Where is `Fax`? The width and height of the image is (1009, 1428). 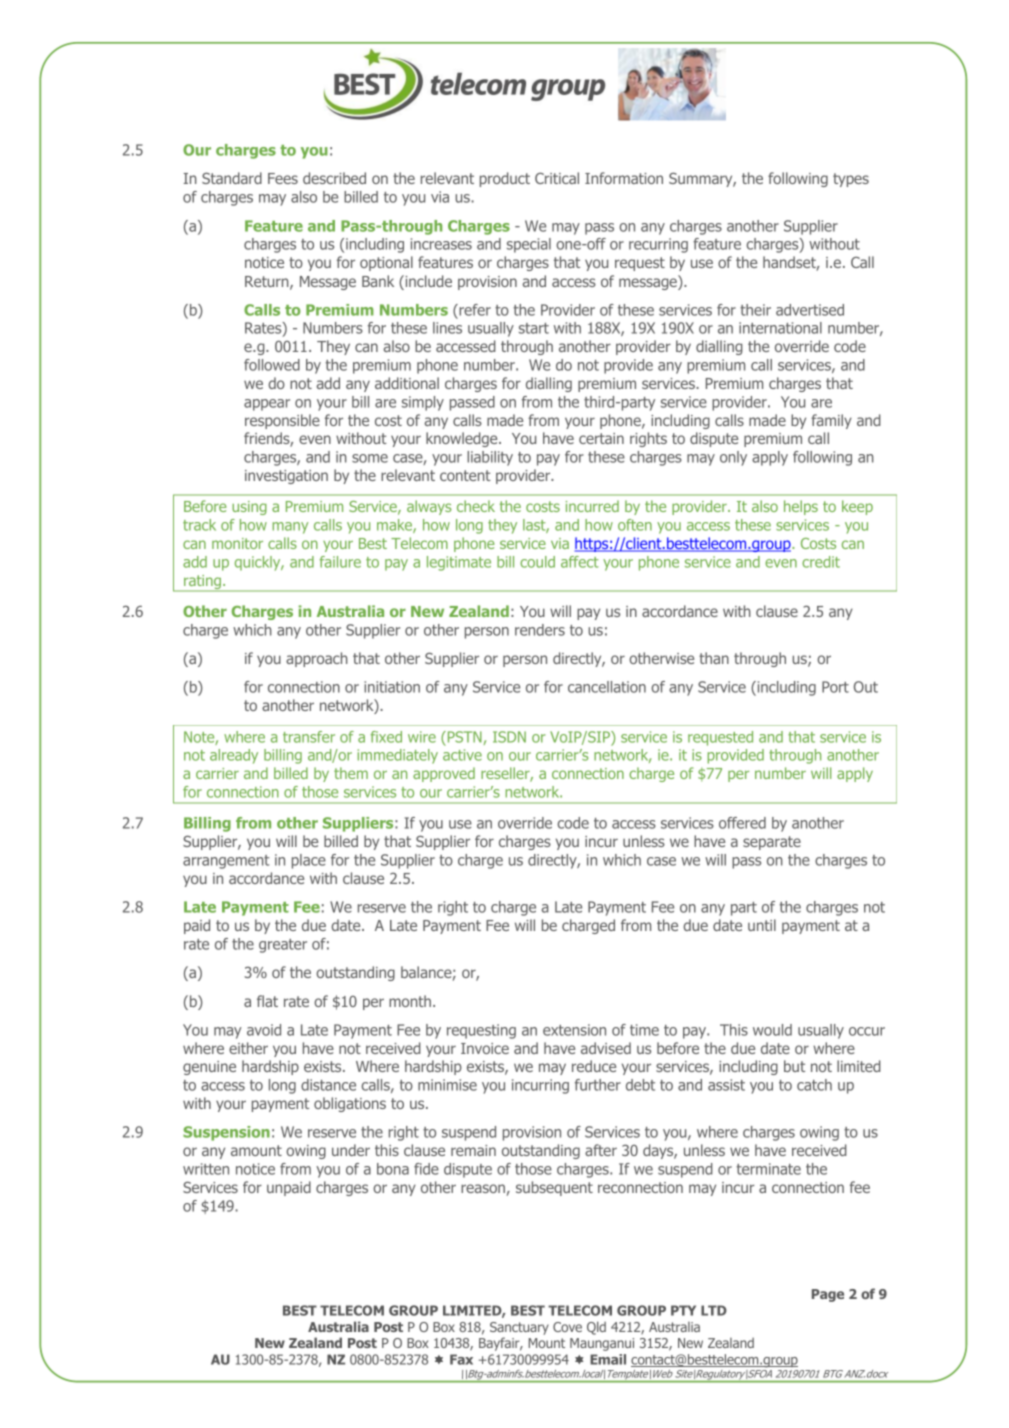 Fax is located at coordinates (461, 1359).
